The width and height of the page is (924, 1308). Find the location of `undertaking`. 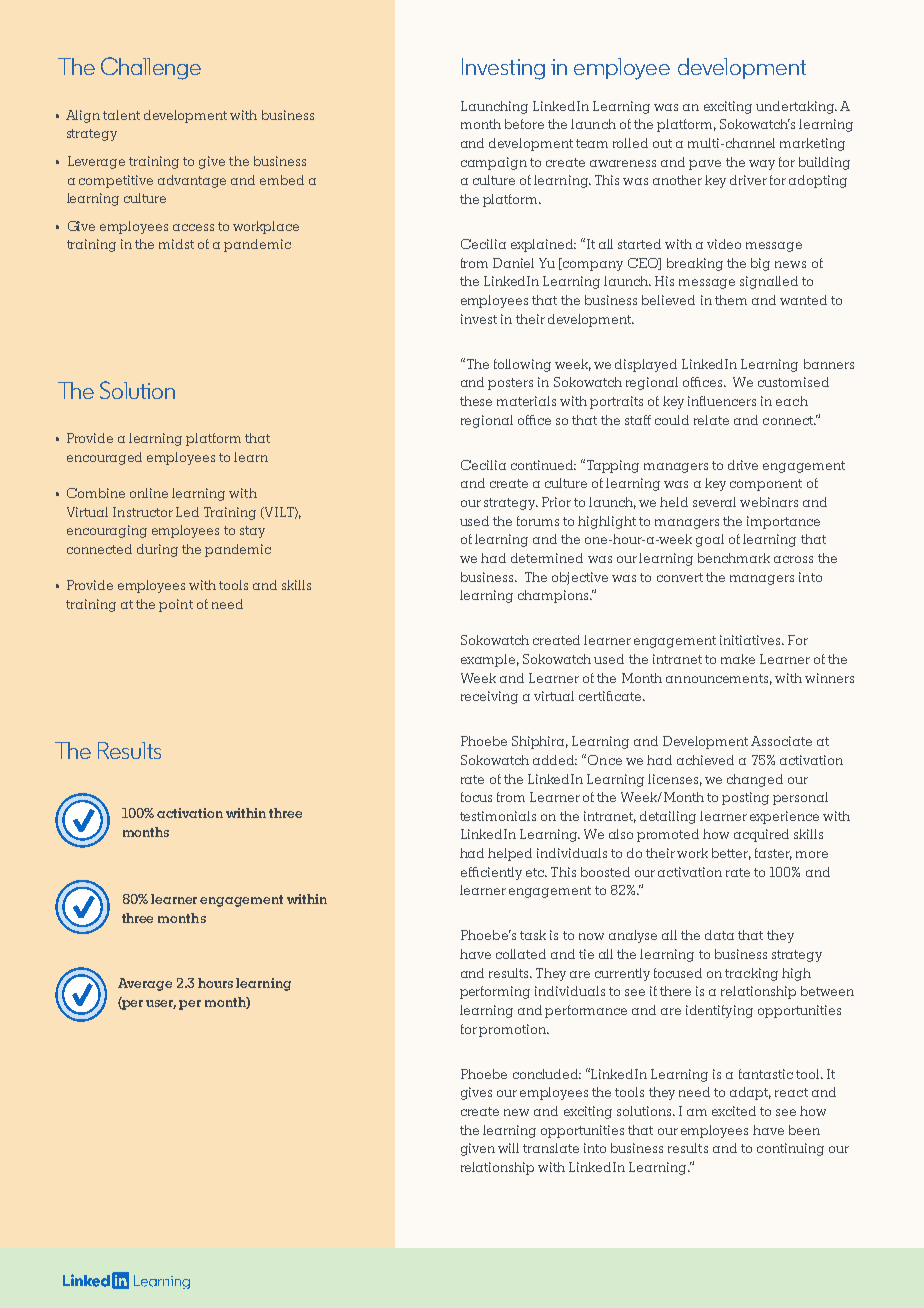

undertaking is located at coordinates (796, 107).
